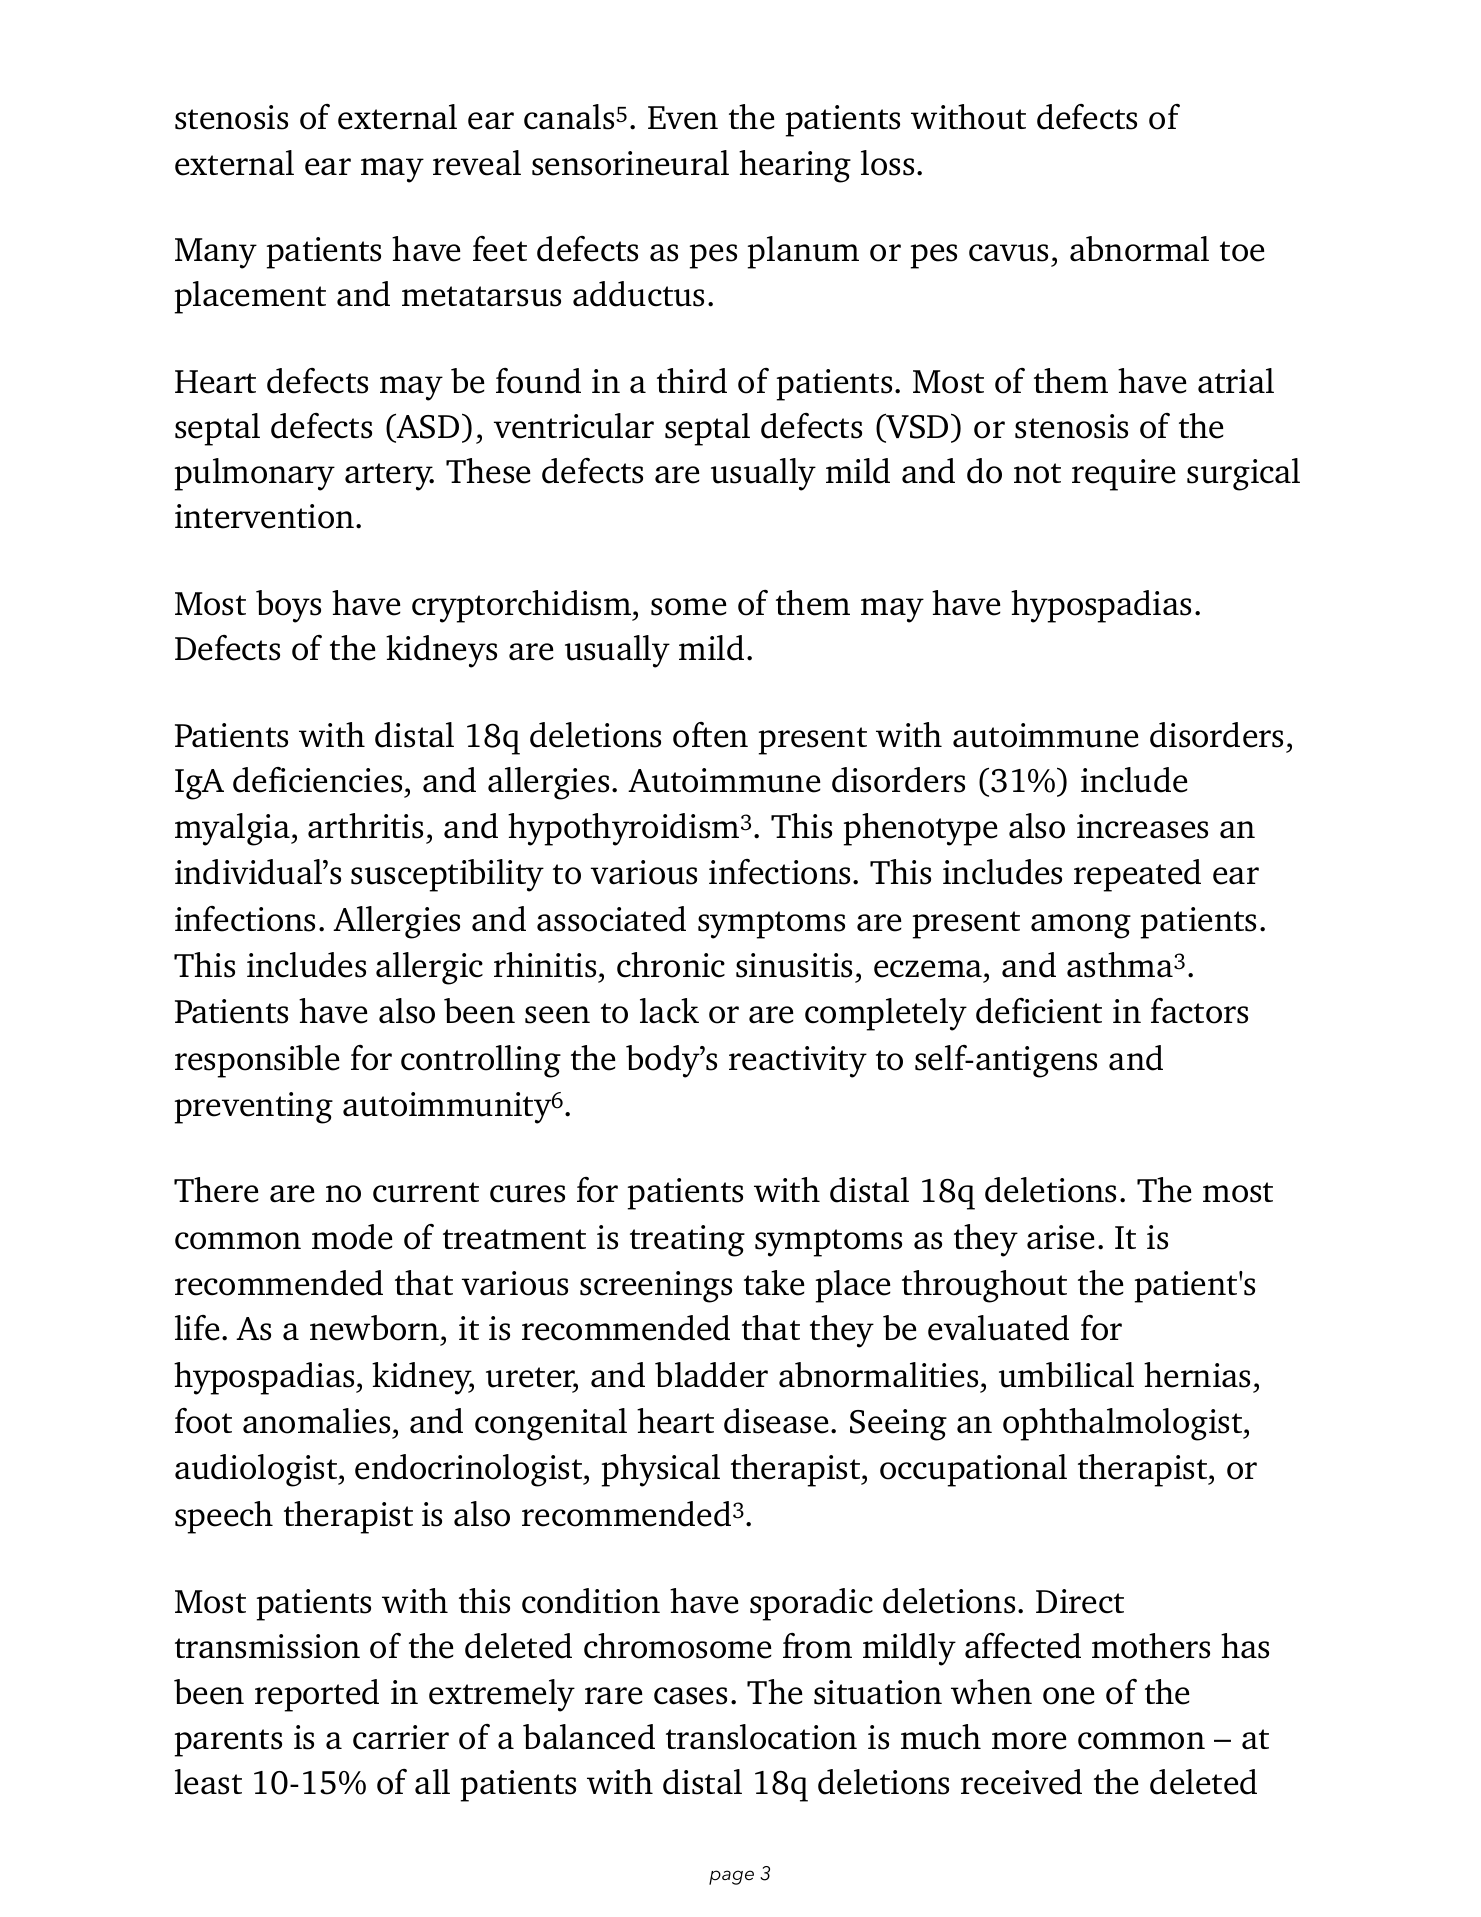 This page has height=1917, width=1481. What do you see at coordinates (1021, 1782) in the page?
I see `received` at bounding box center [1021, 1782].
